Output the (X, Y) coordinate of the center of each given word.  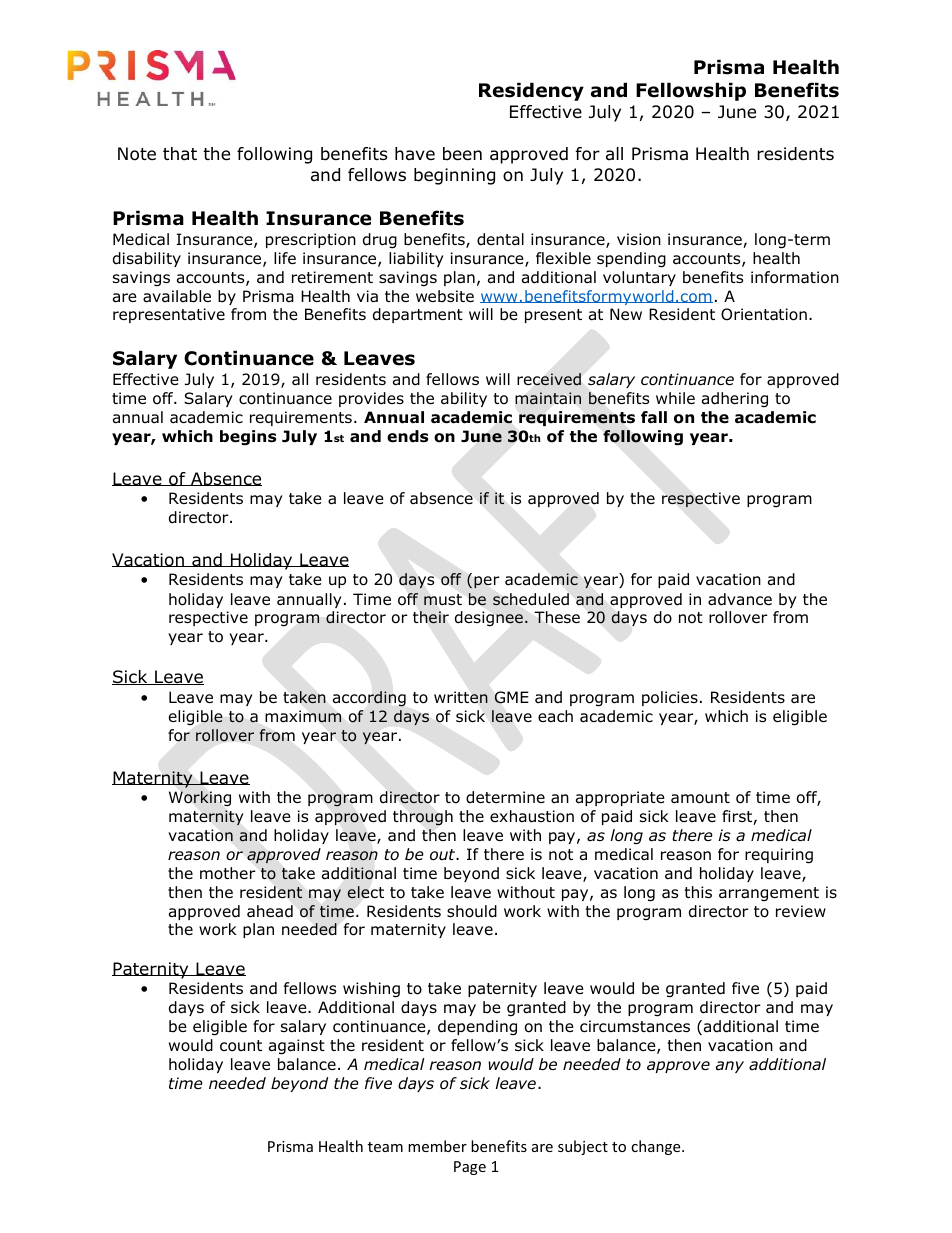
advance (740, 599)
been (462, 154)
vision (639, 239)
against (297, 1047)
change (657, 1147)
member (437, 1146)
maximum (303, 716)
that (180, 154)
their (431, 617)
